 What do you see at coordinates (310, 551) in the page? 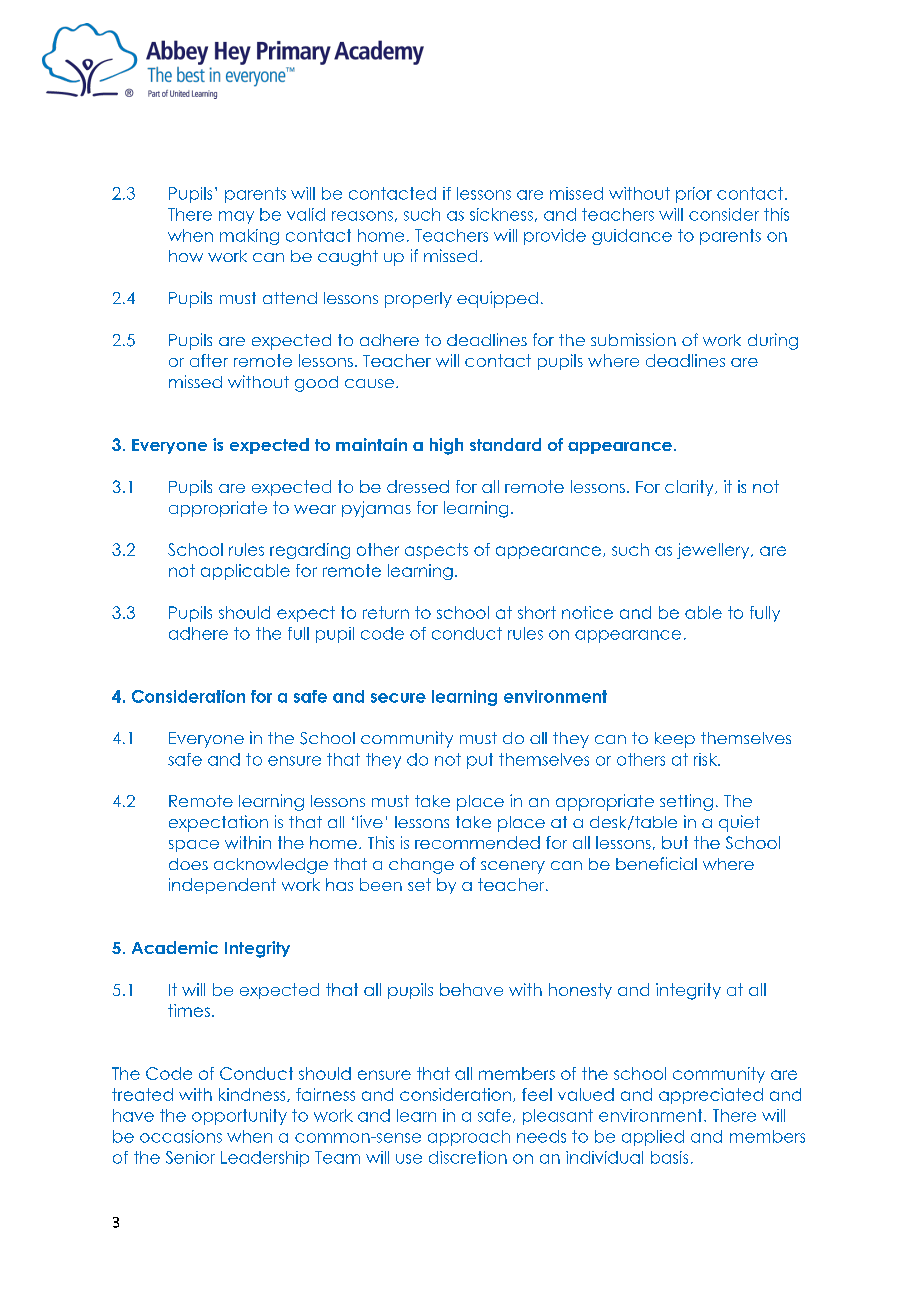
I see `regarding` at bounding box center [310, 551].
